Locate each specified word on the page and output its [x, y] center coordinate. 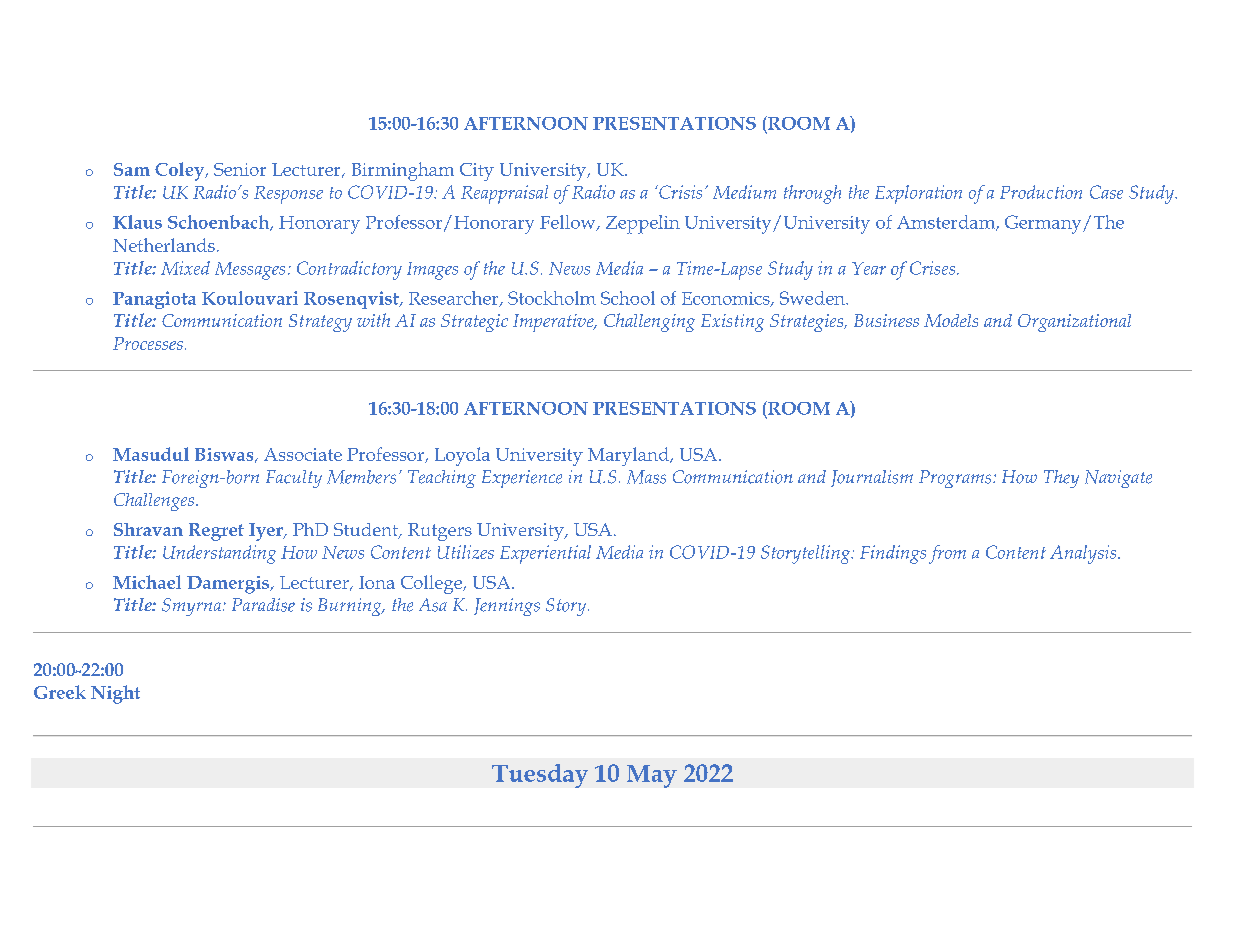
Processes [148, 343]
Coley [181, 171]
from [947, 554]
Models [951, 320]
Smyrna [193, 607]
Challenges [155, 502]
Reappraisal [504, 194]
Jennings [507, 607]
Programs [956, 479]
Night [115, 694]
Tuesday [540, 776]
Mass [646, 477]
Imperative [554, 323]
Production [1041, 192]
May [652, 776]
